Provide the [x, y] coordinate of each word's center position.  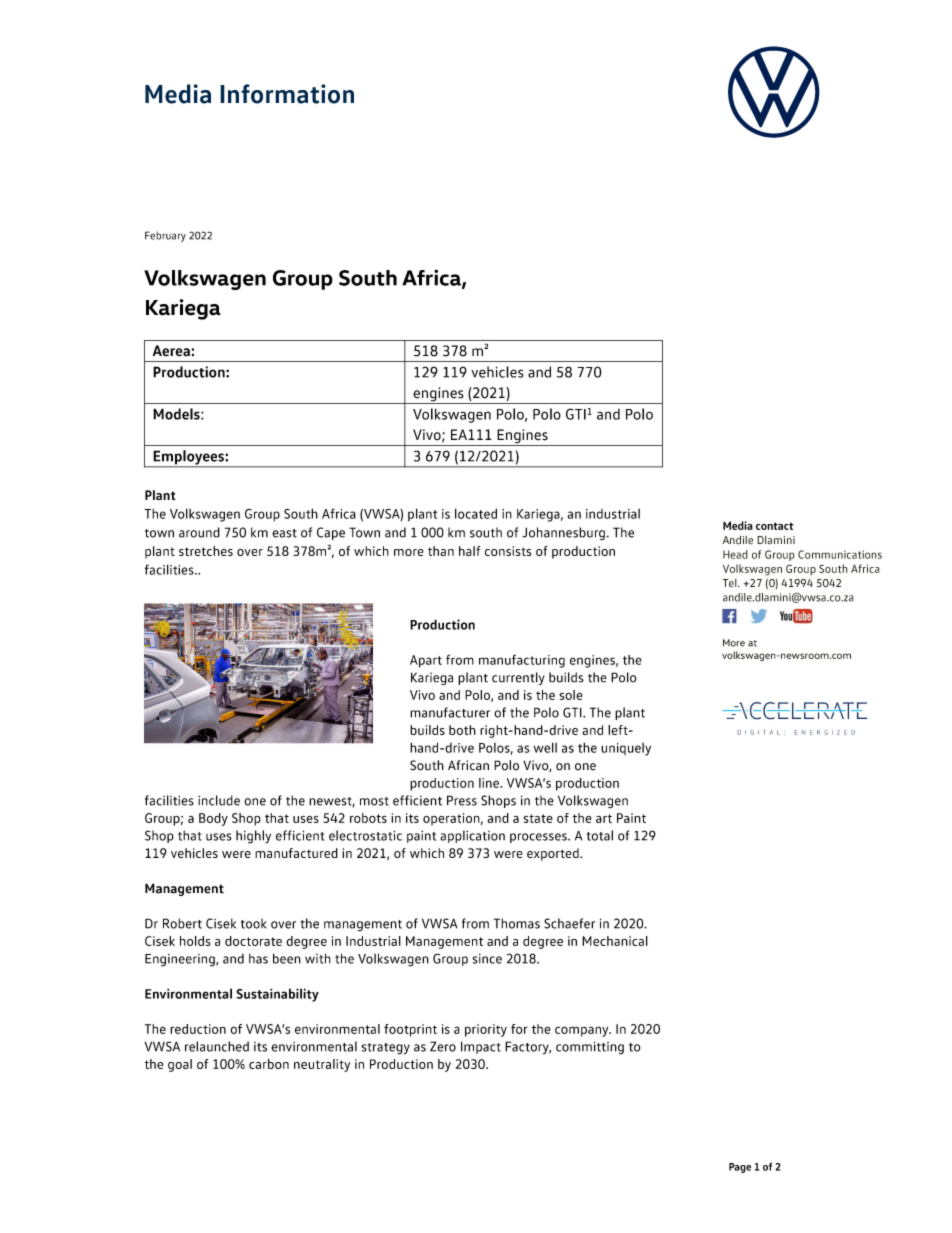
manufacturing [522, 661]
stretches [206, 551]
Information [287, 94]
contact [775, 526]
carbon [269, 1064]
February [165, 236]
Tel [731, 583]
